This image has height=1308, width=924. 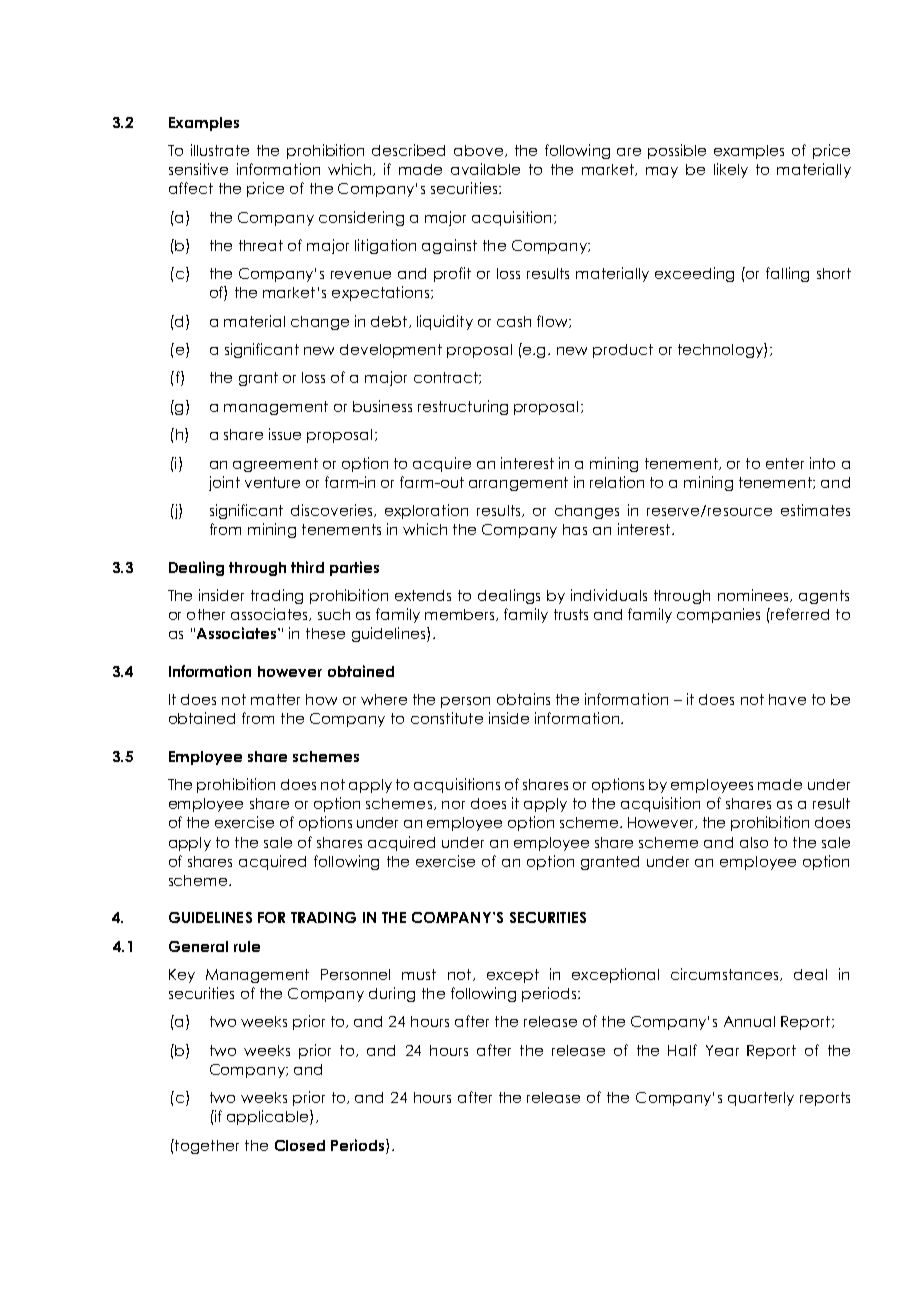 What do you see at coordinates (682, 1050) in the image?
I see `Half` at bounding box center [682, 1050].
